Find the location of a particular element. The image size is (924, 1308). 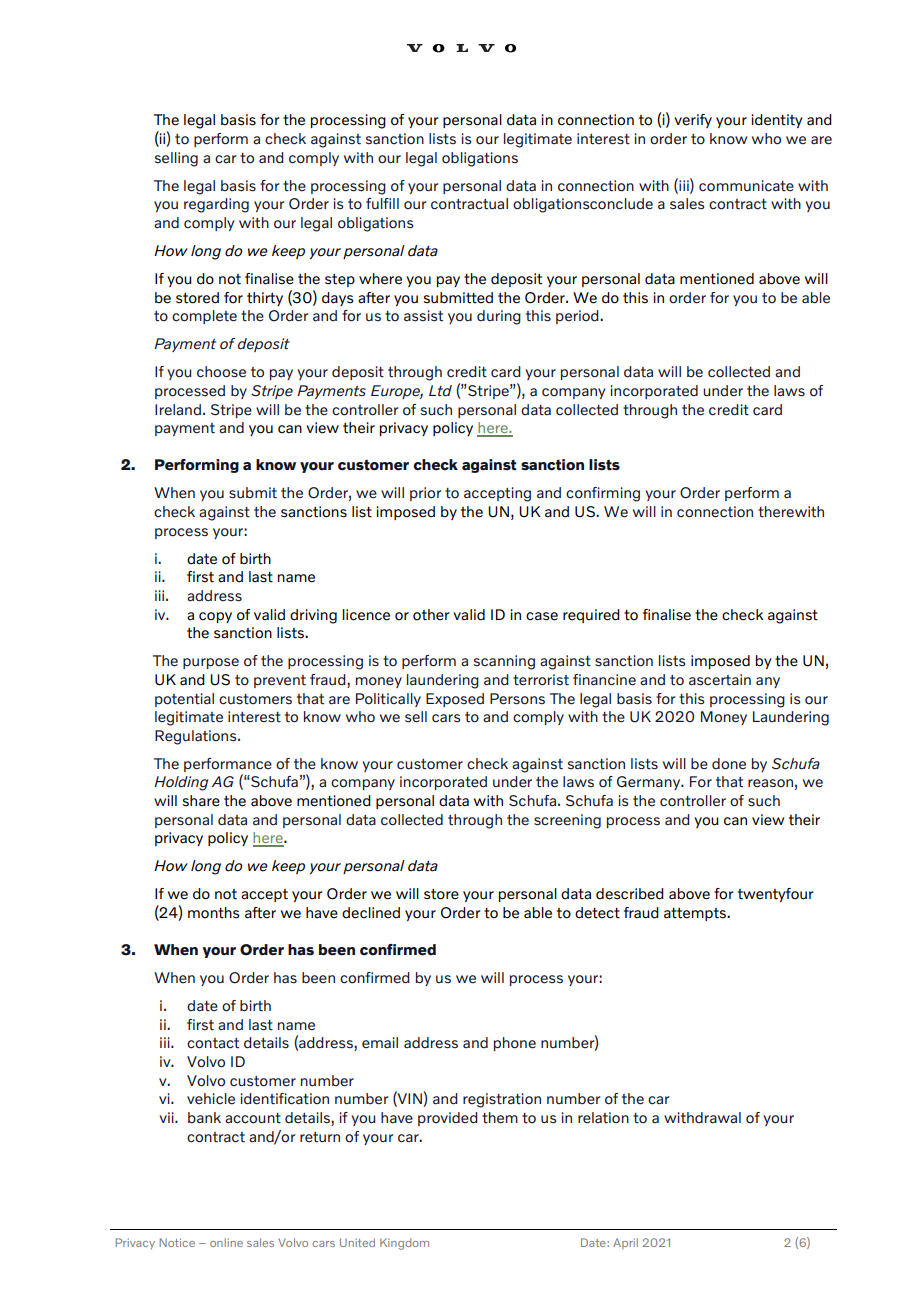

Exposed is located at coordinates (455, 700).
